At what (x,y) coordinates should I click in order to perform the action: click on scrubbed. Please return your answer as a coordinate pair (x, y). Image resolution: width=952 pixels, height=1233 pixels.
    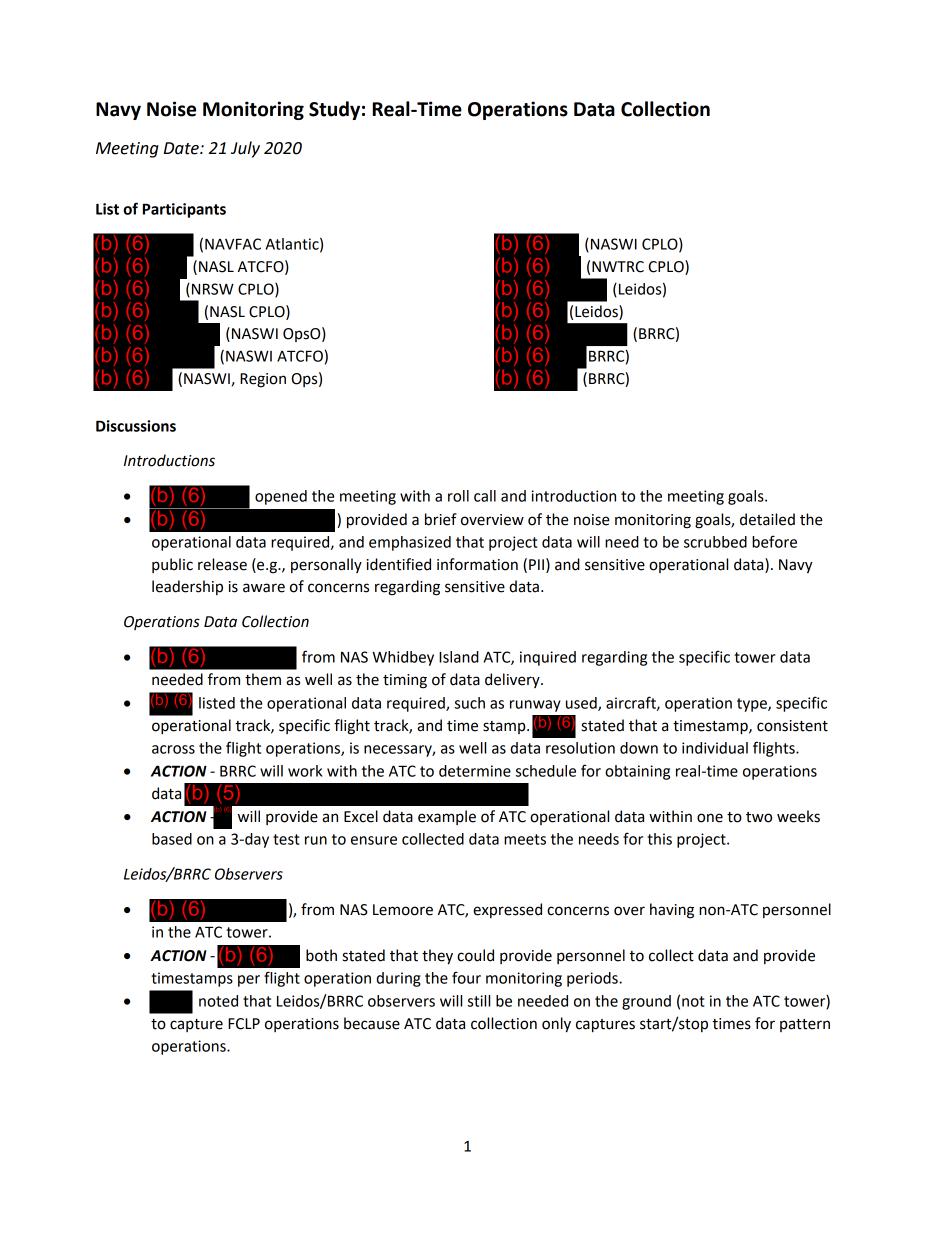
    Looking at the image, I should click on (715, 542).
